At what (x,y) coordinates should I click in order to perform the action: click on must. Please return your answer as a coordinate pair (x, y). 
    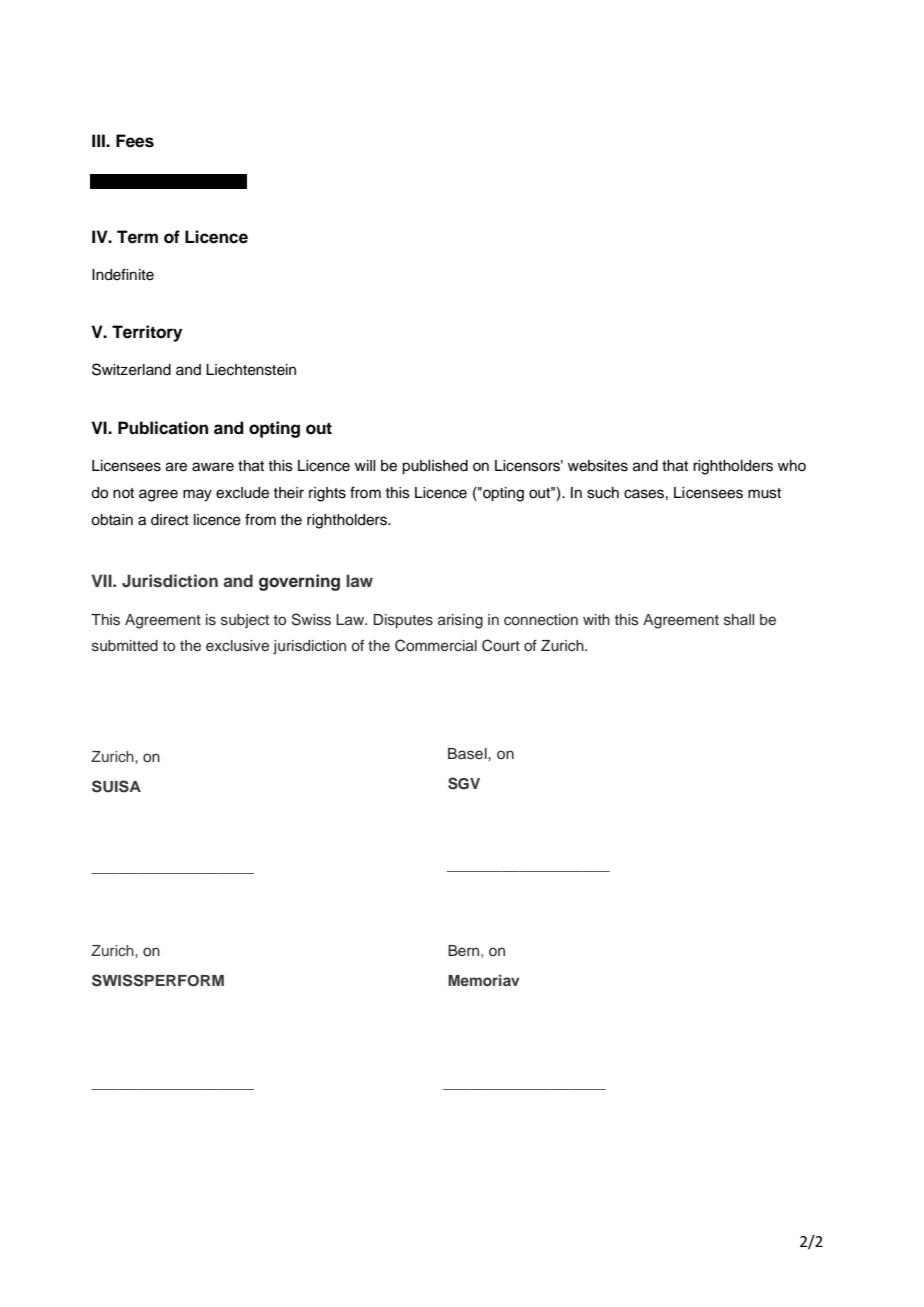
    Looking at the image, I should click on (764, 493).
